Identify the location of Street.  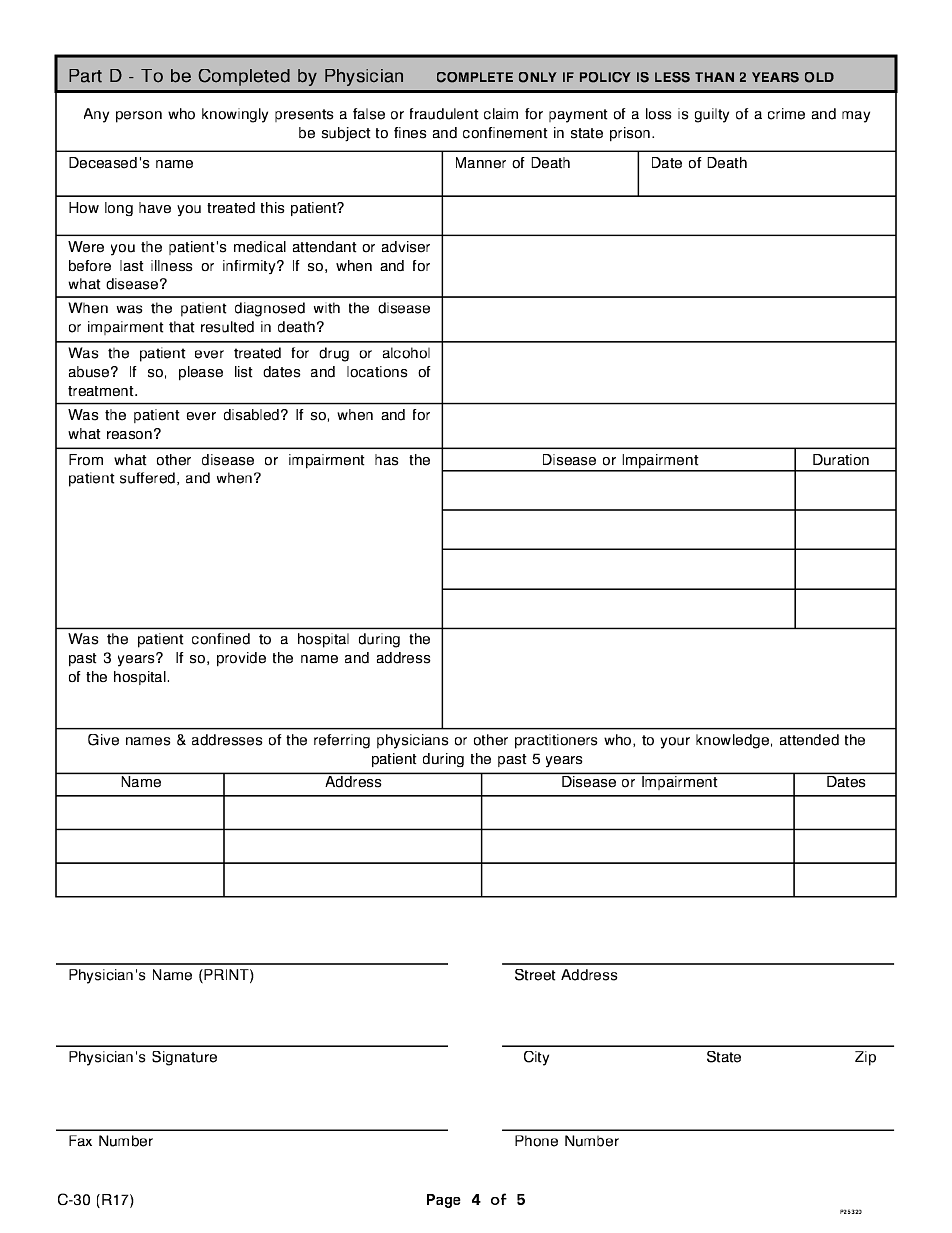
(535, 975).
